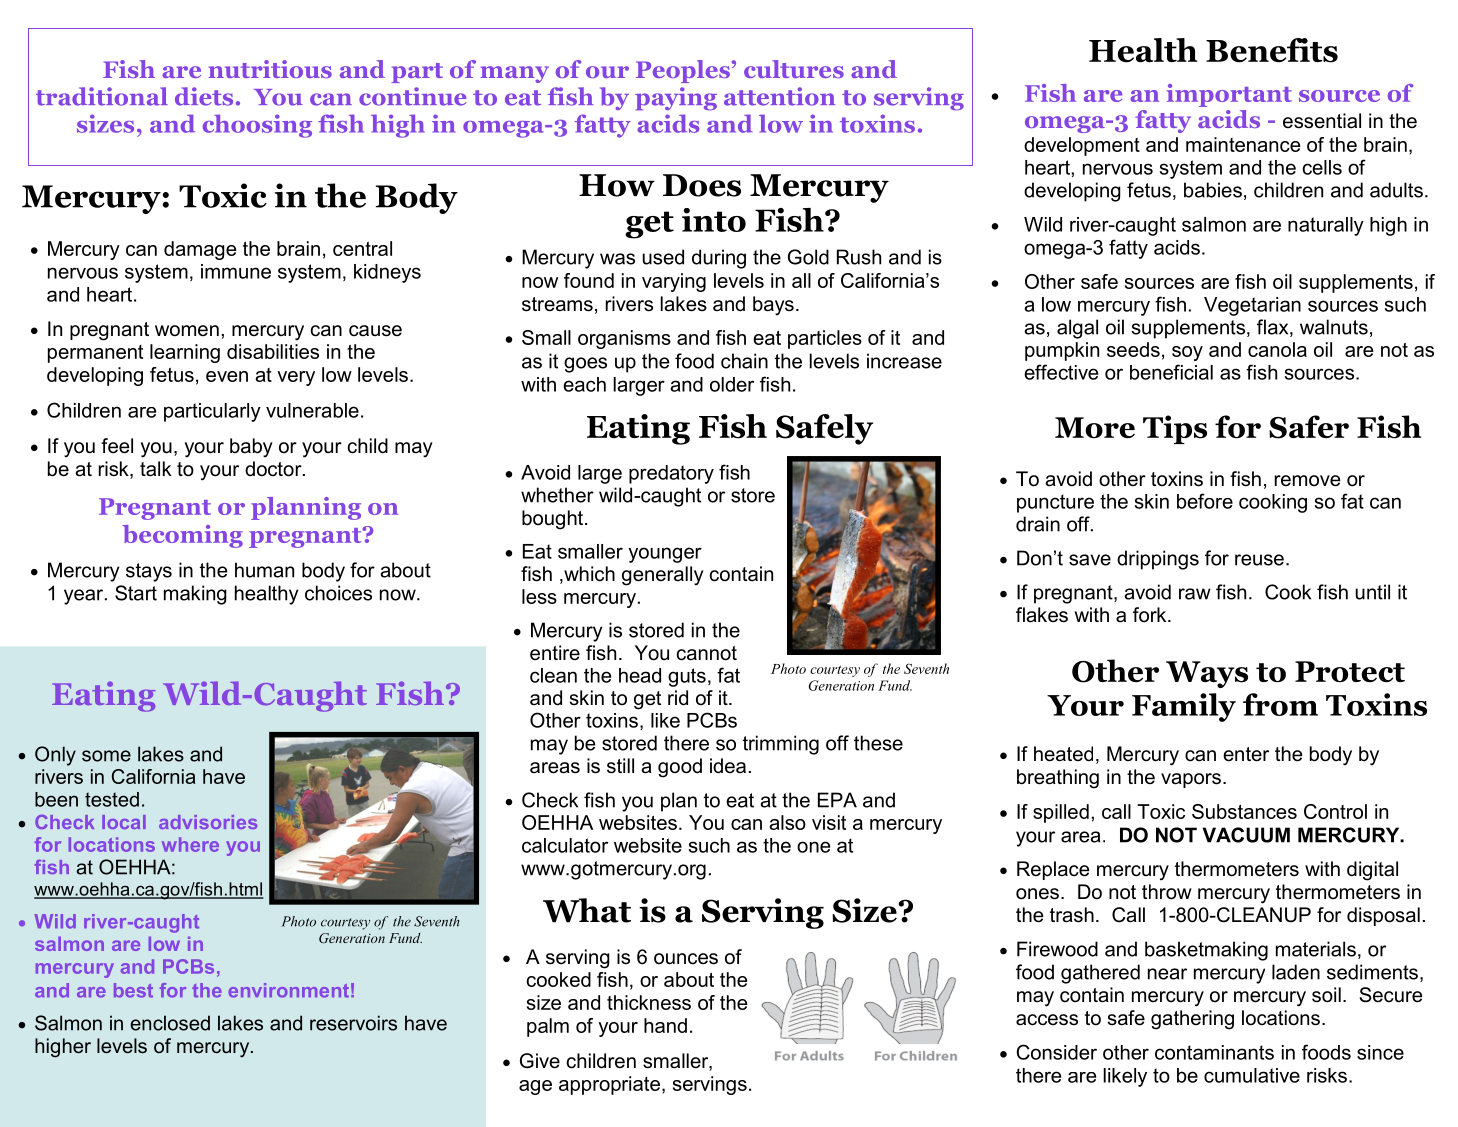 The image size is (1458, 1127). What do you see at coordinates (208, 822) in the screenshot?
I see `advisories` at bounding box center [208, 822].
